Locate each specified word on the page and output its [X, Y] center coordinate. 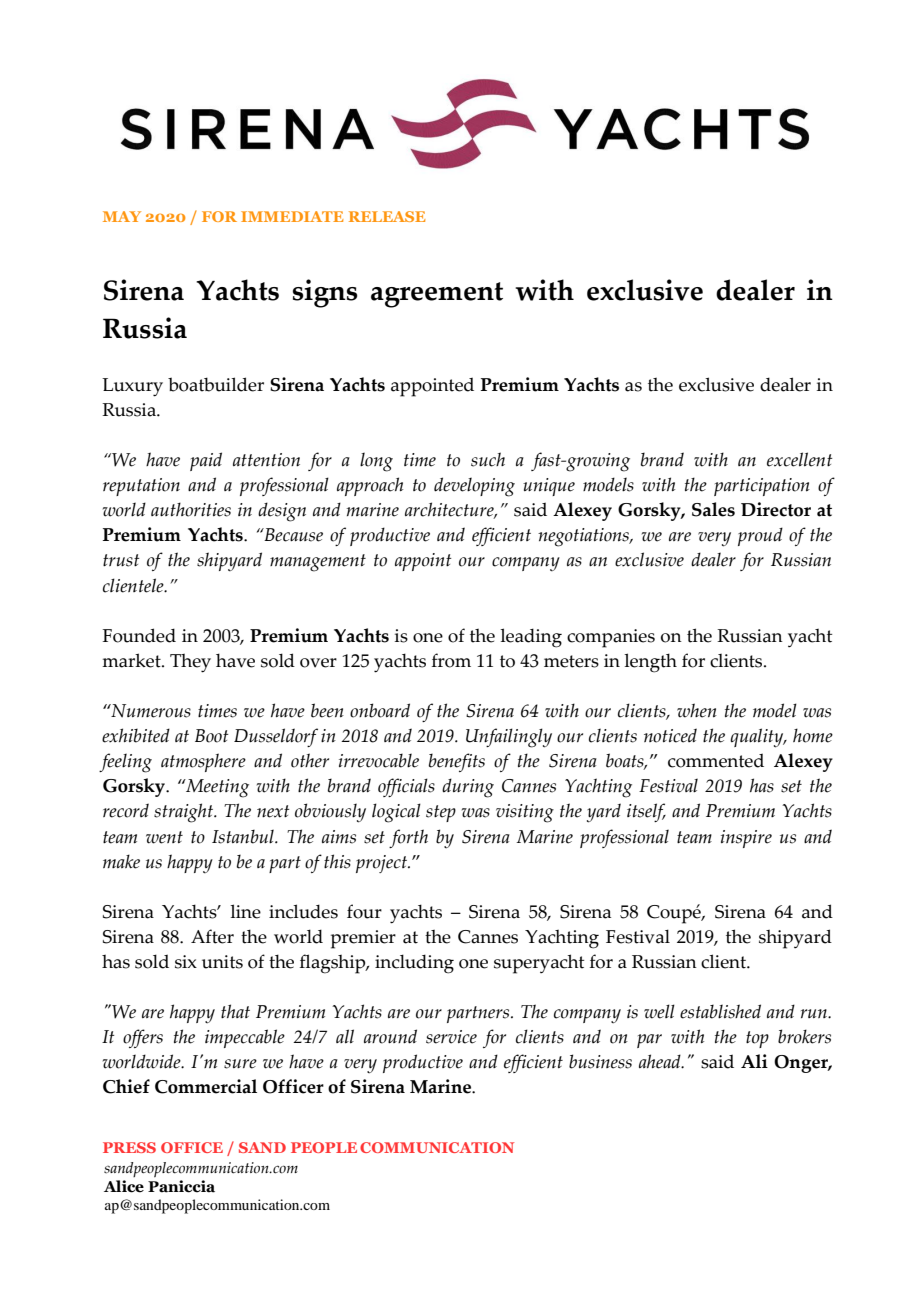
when [697, 710]
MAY [122, 216]
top [757, 1039]
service [451, 1037]
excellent [800, 459]
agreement [437, 295]
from [451, 660]
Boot [212, 736]
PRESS [129, 1147]
